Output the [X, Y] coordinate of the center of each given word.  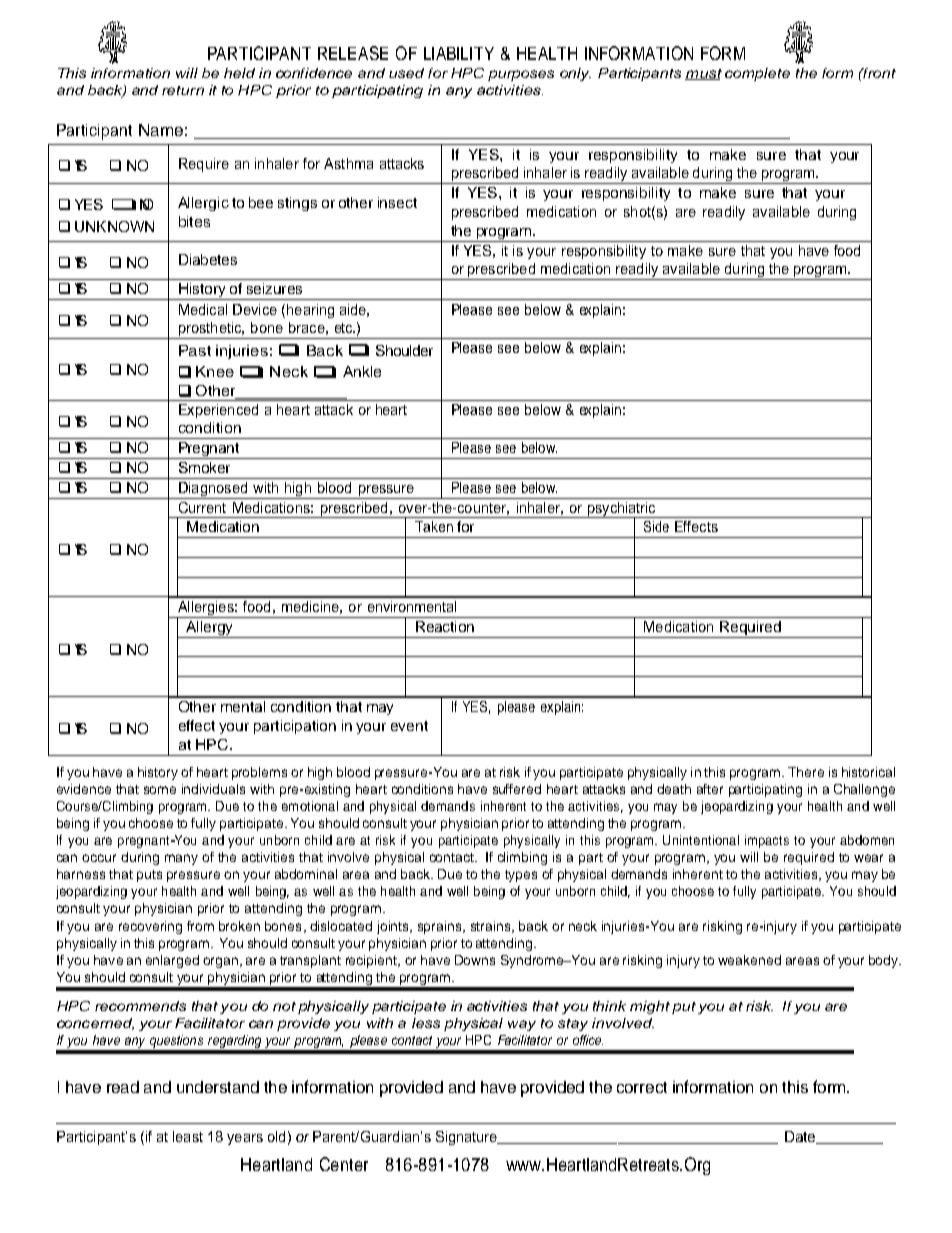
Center [344, 1164]
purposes [521, 75]
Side [656, 526]
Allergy [209, 629]
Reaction [445, 626]
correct [642, 1087]
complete [757, 74]
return [183, 90]
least [188, 1136]
